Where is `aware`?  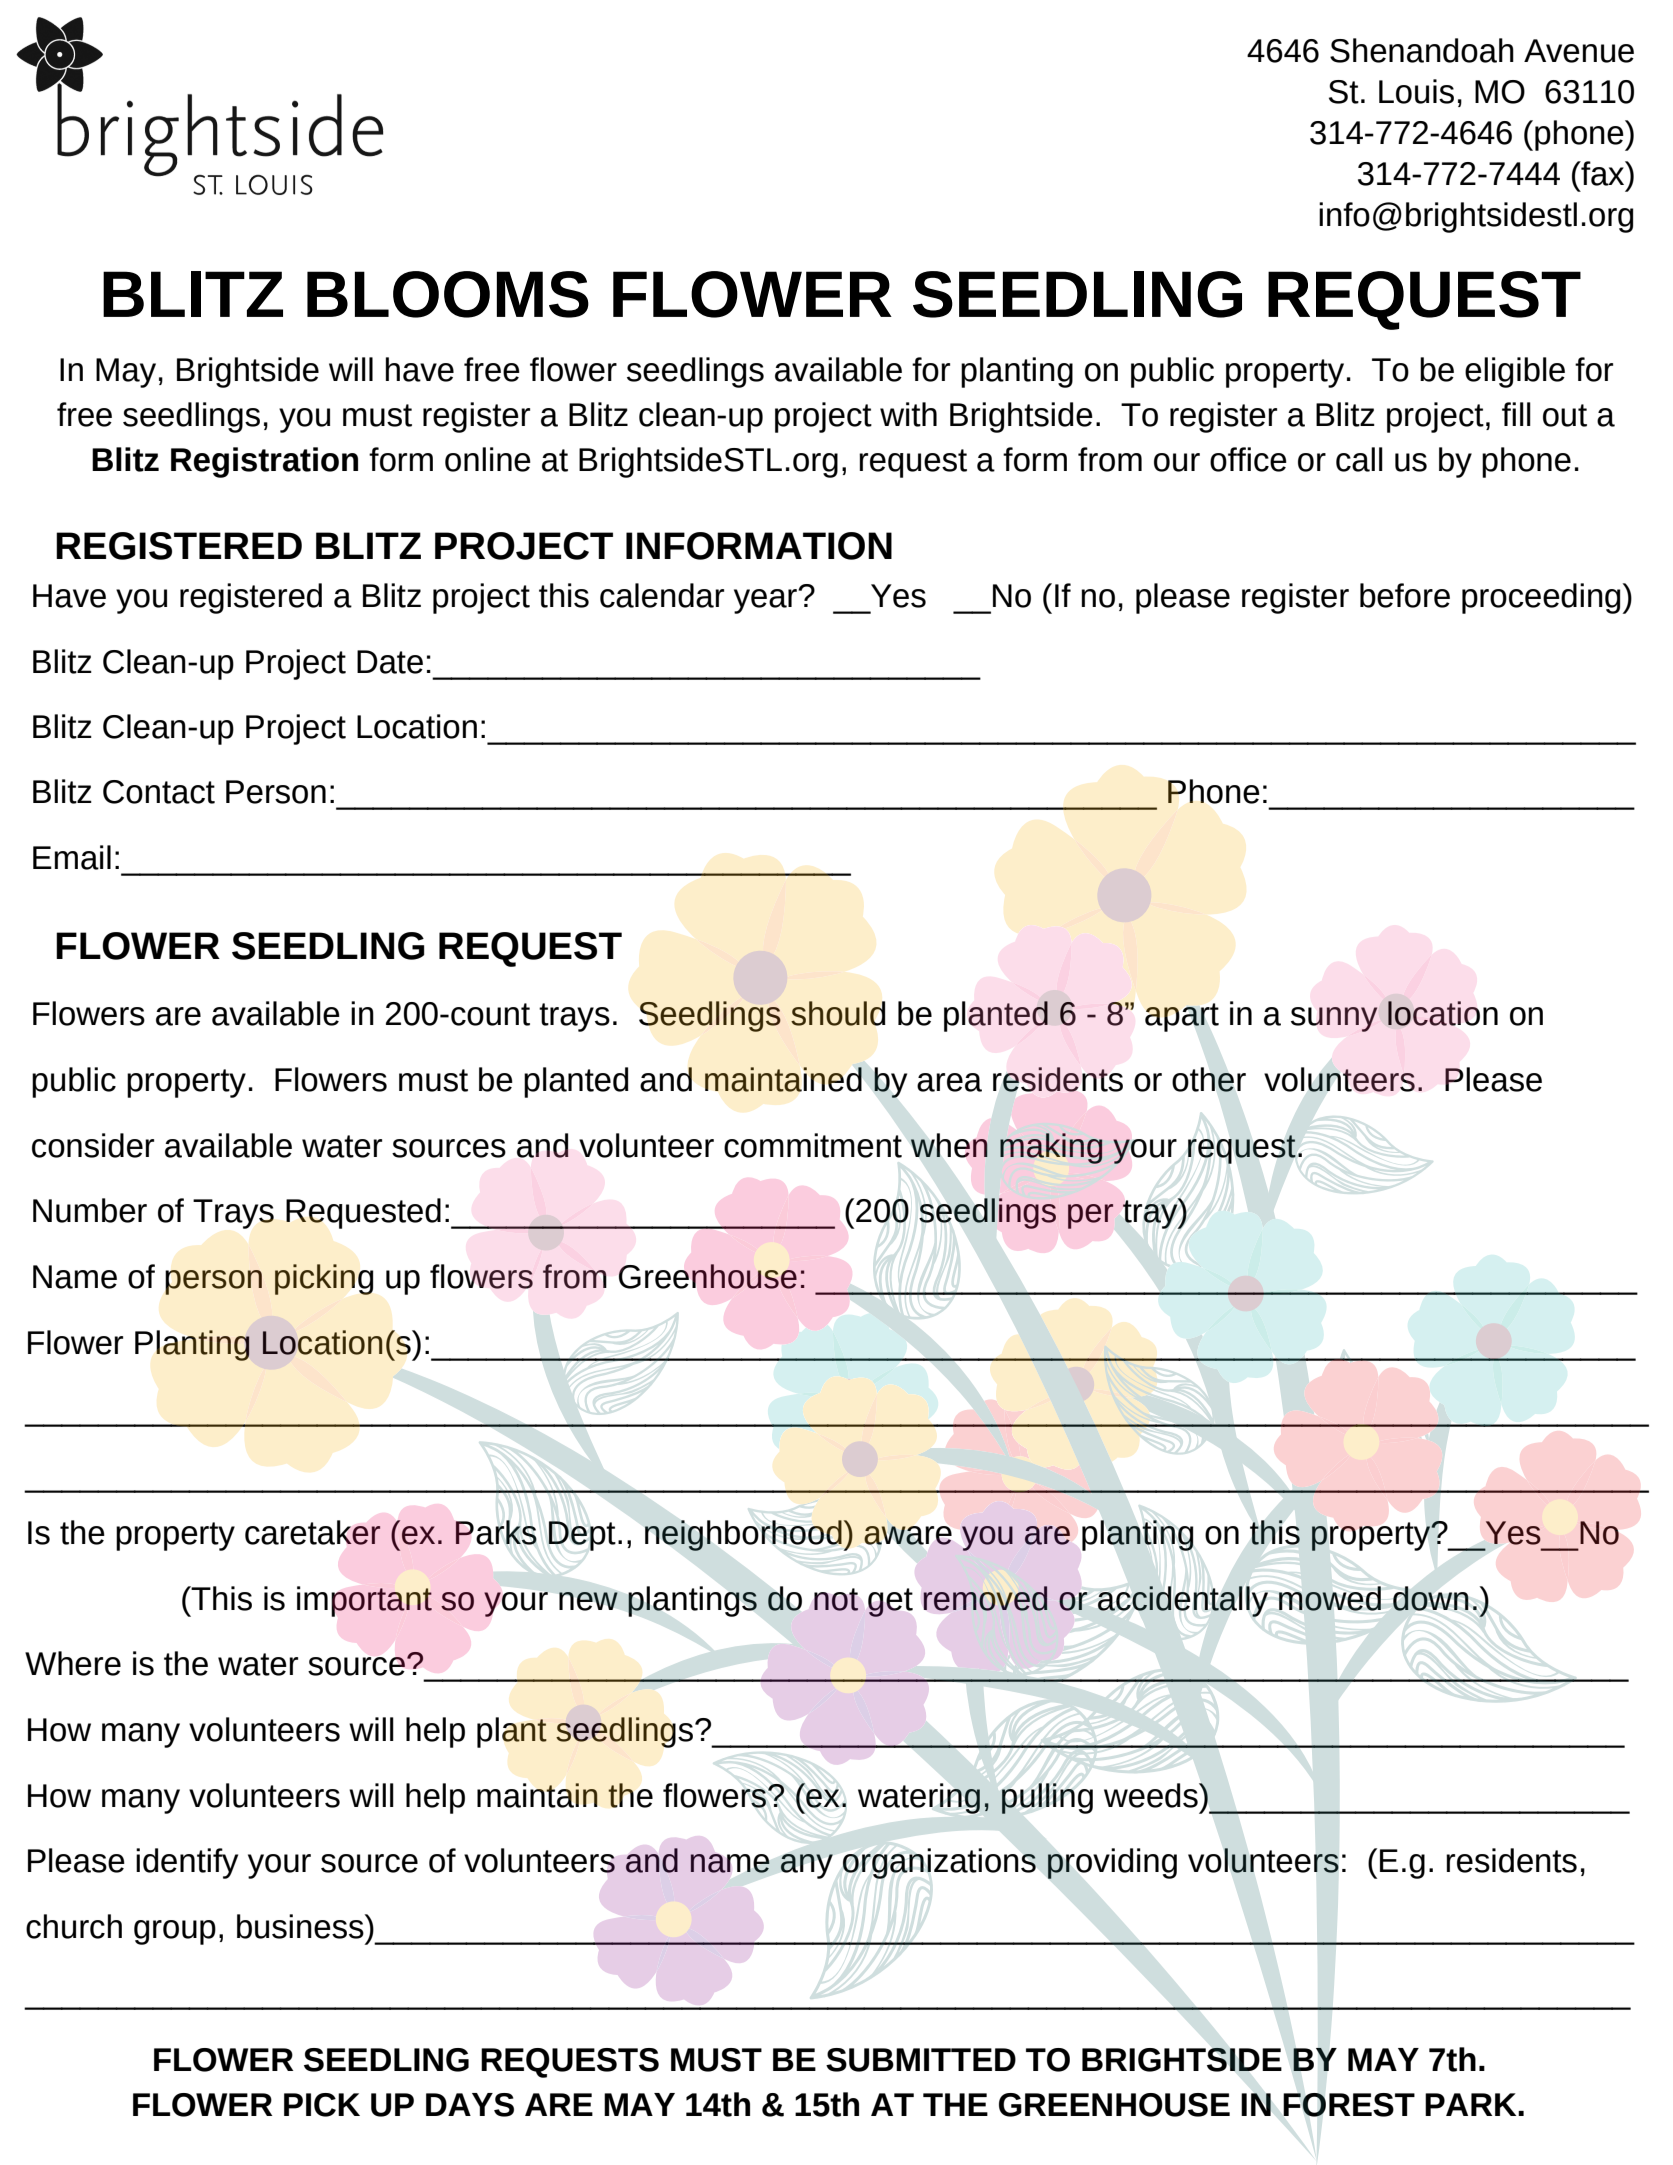 aware is located at coordinates (908, 1535).
